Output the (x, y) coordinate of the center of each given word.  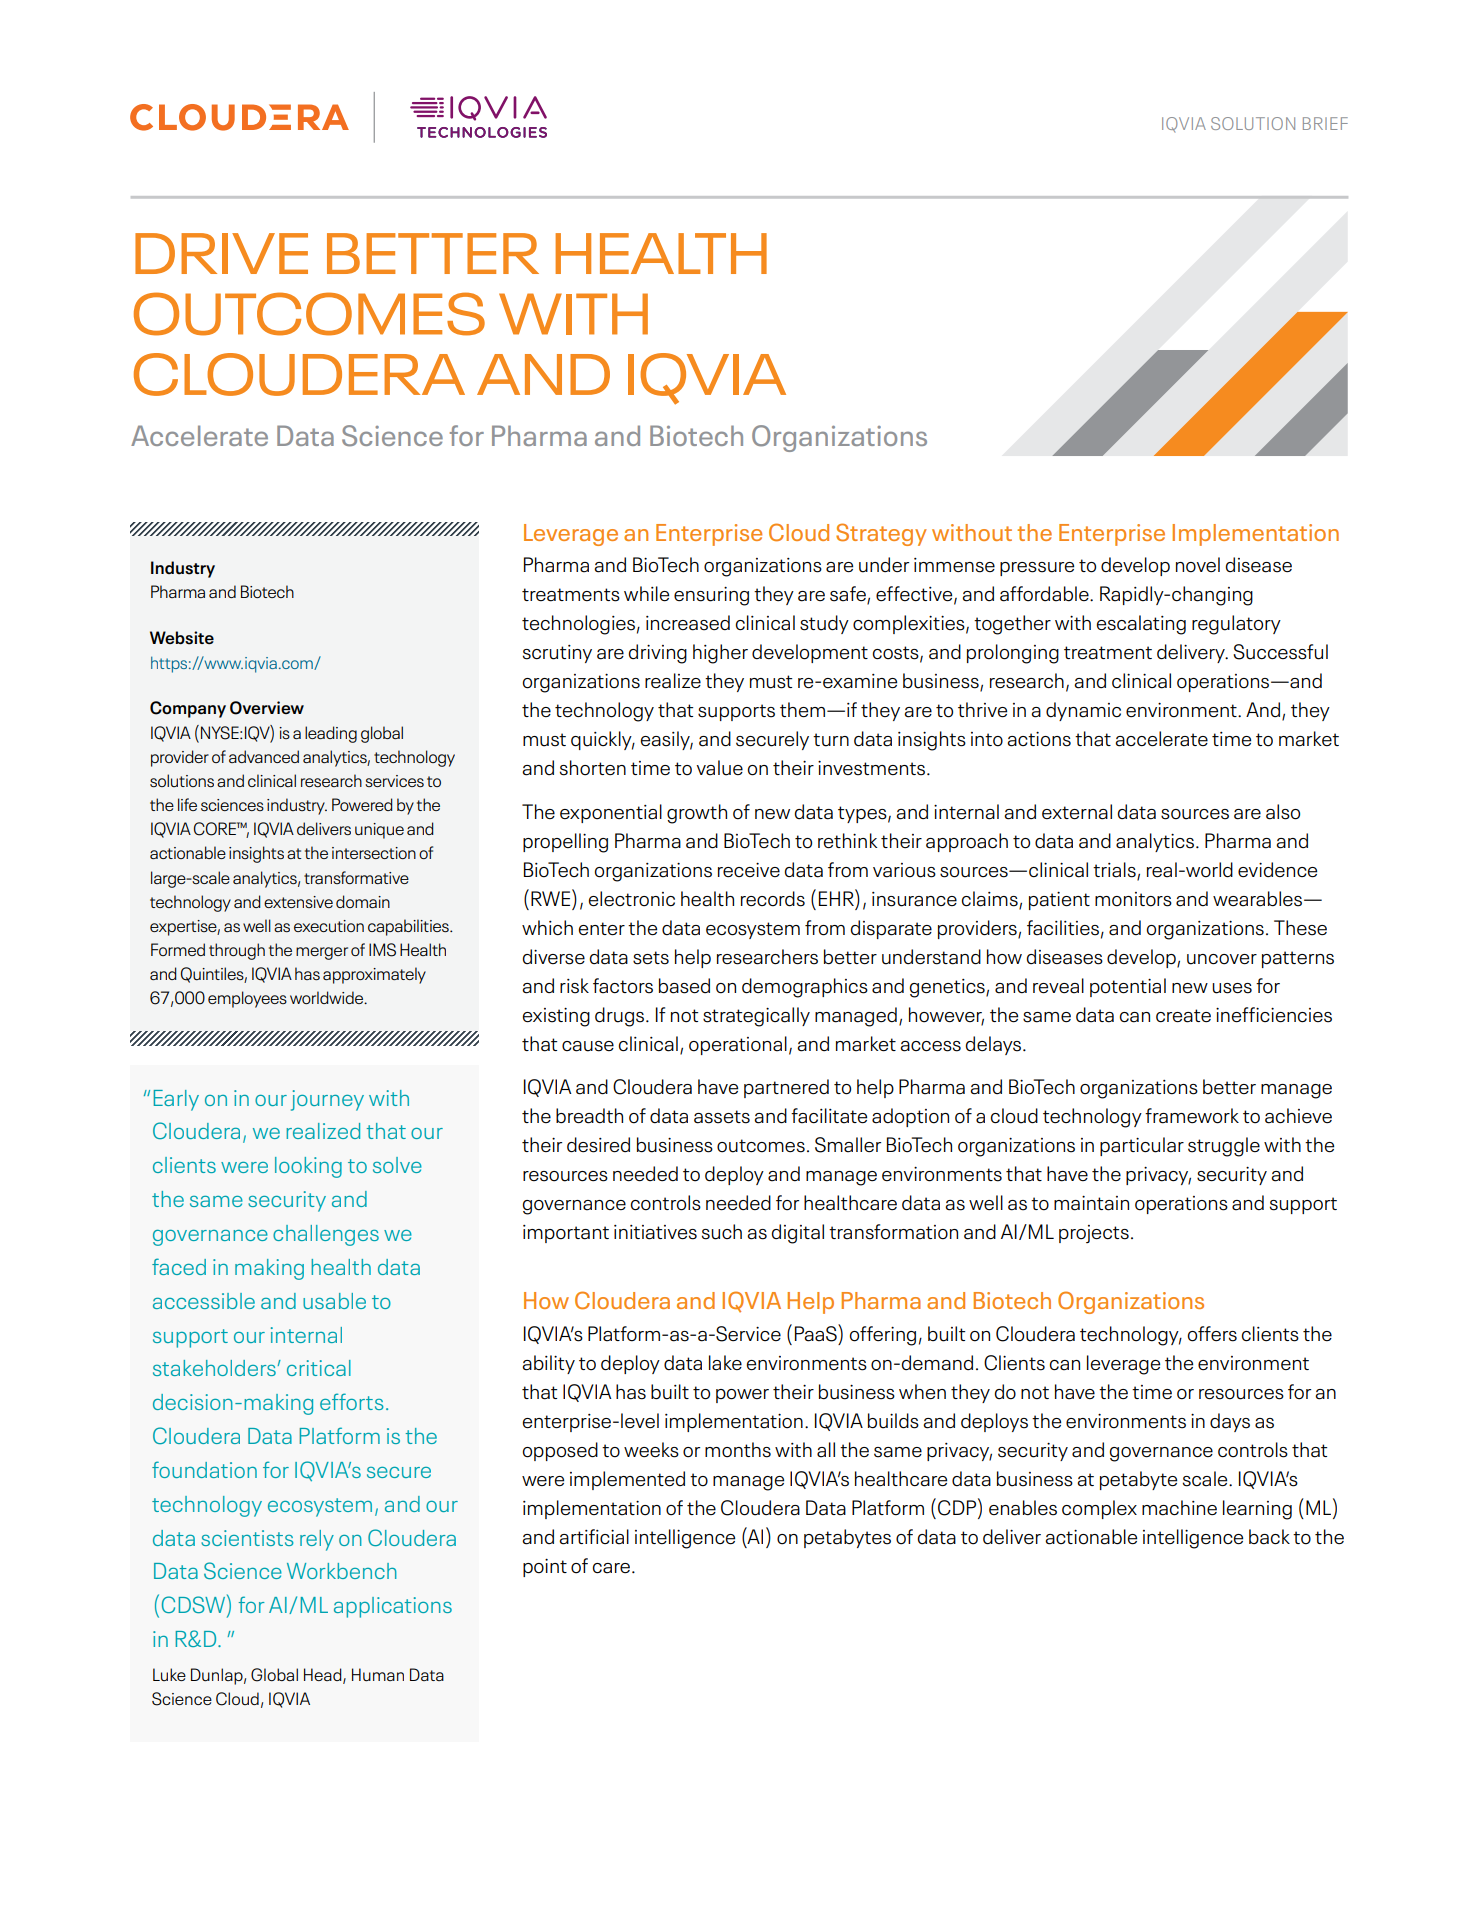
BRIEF (1325, 123)
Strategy (881, 534)
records (773, 899)
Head (324, 1675)
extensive (298, 902)
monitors (1133, 899)
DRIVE (221, 253)
